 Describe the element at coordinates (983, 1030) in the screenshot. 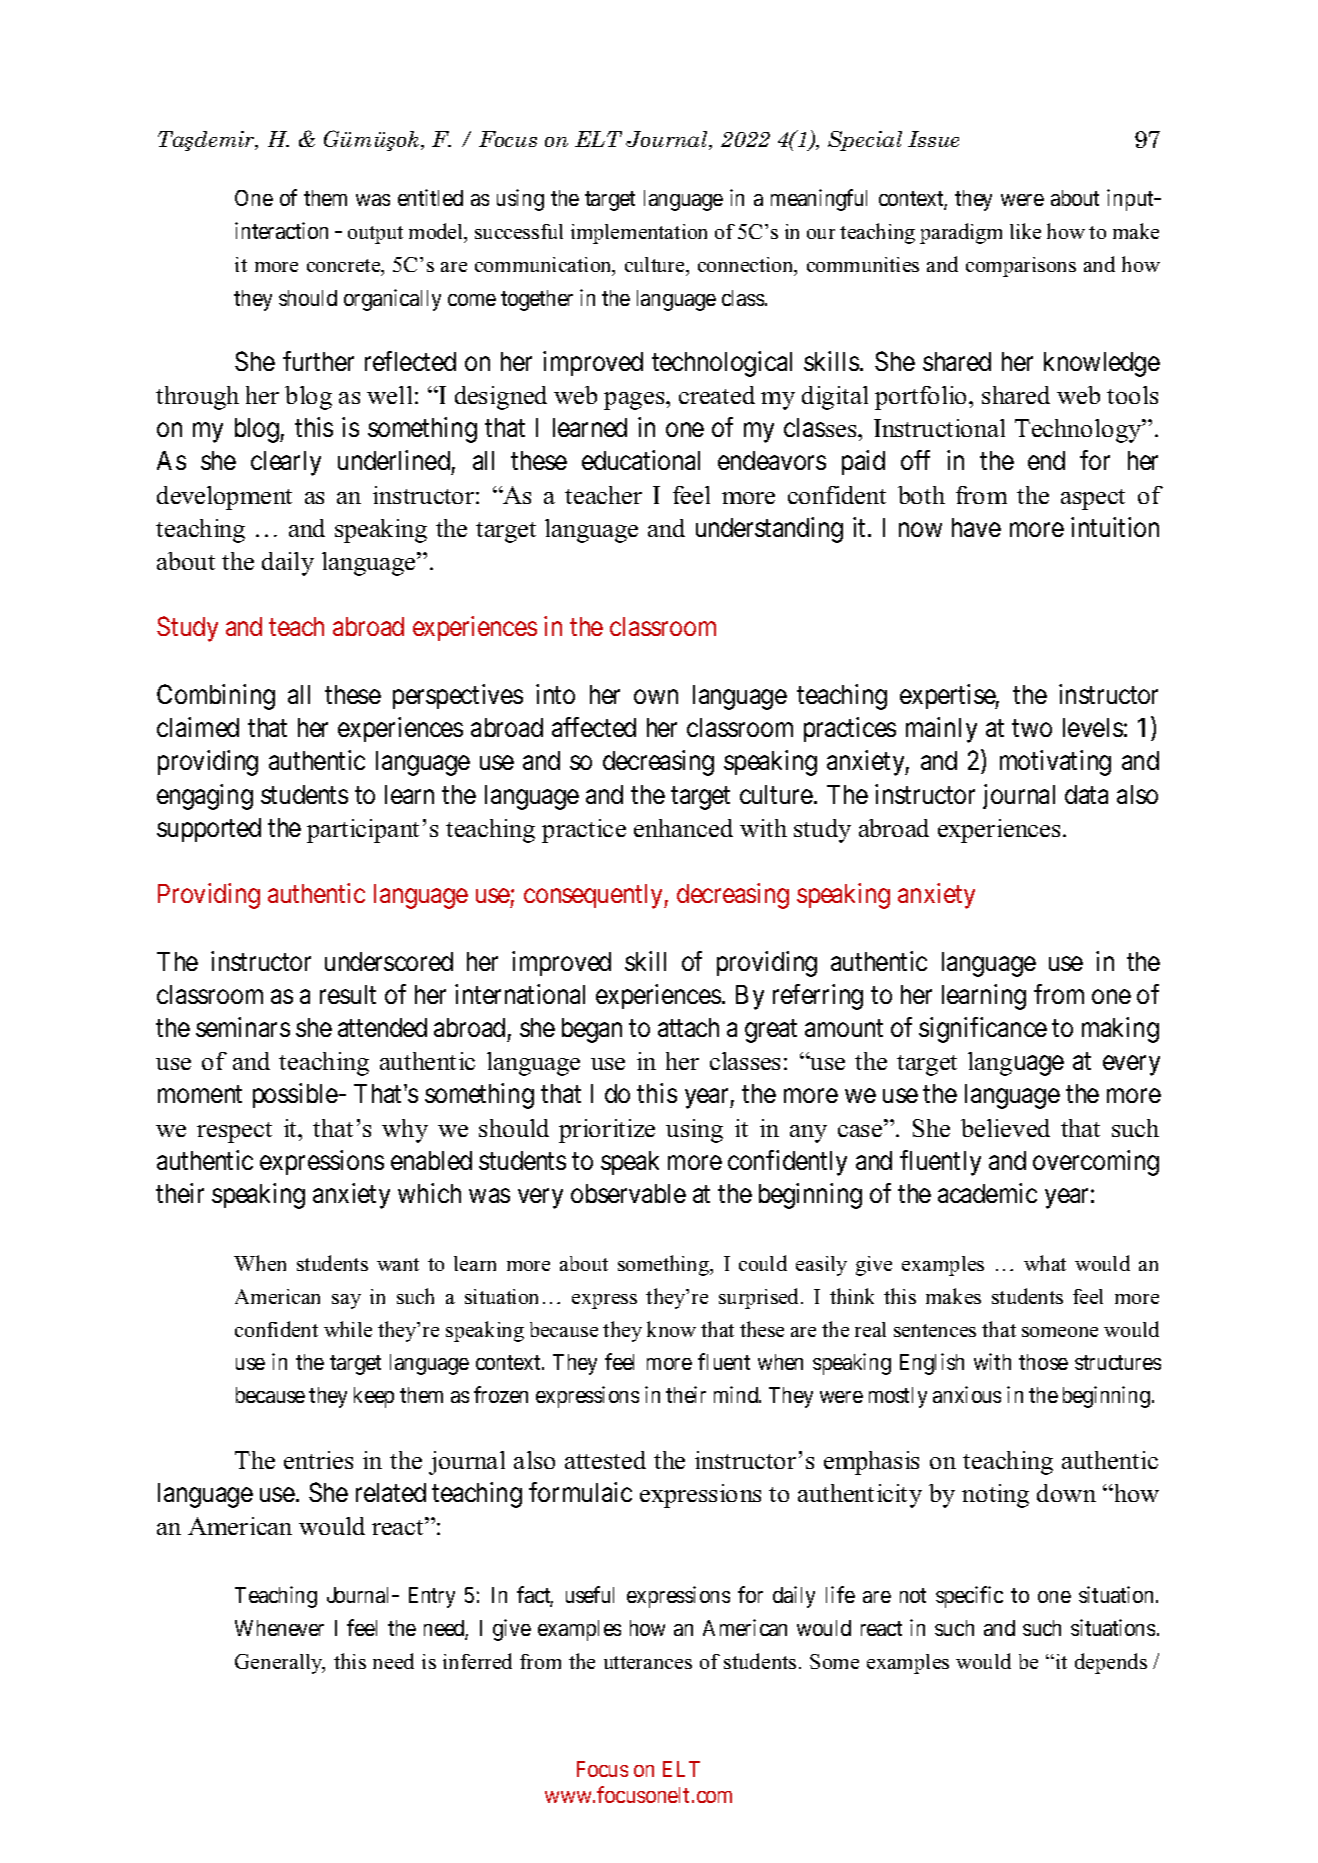

I see `significance` at that location.
